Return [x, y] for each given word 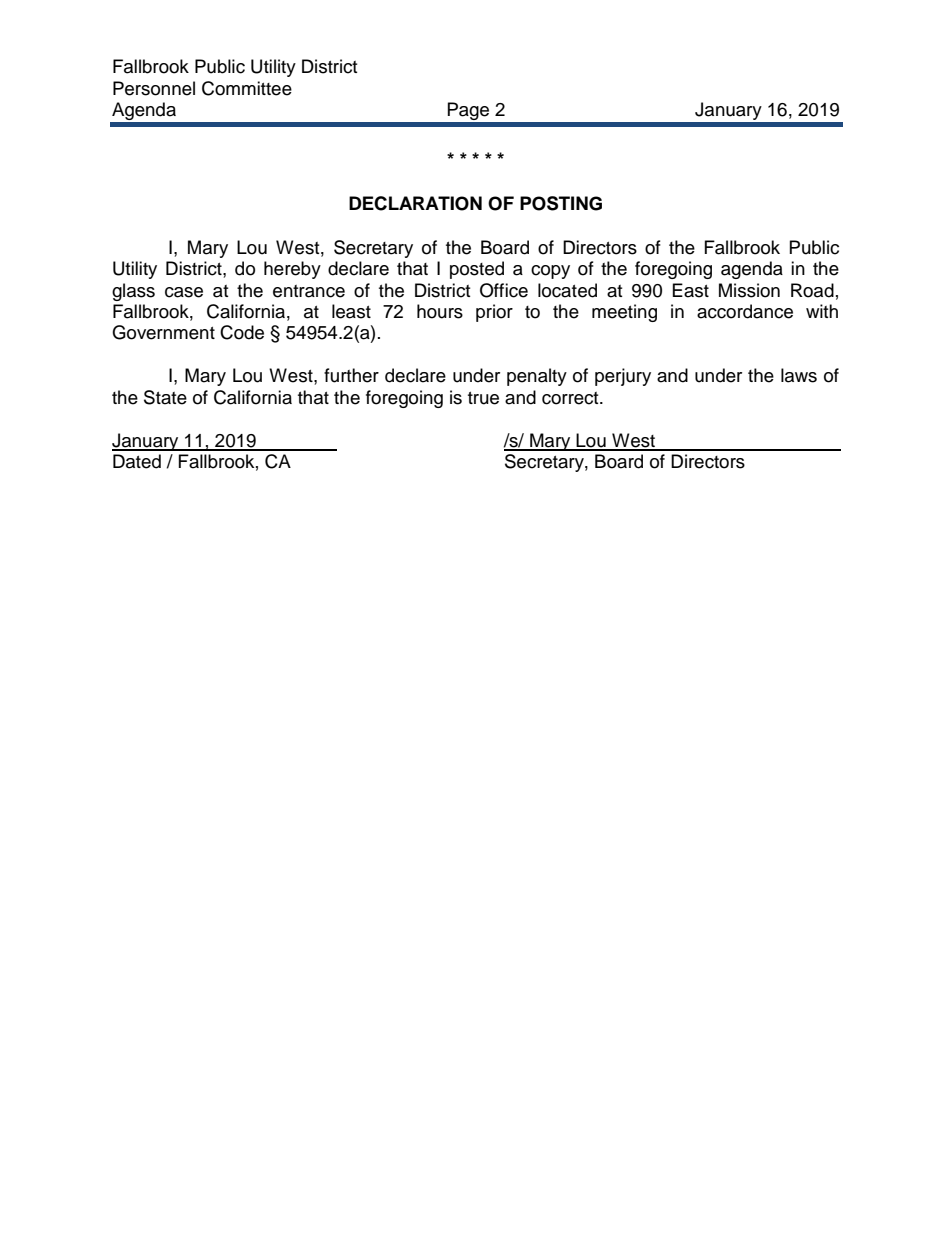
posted [477, 270]
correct [571, 398]
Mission [749, 290]
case [184, 292]
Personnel [154, 88]
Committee [247, 88]
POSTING [561, 203]
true [483, 398]
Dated [137, 461]
